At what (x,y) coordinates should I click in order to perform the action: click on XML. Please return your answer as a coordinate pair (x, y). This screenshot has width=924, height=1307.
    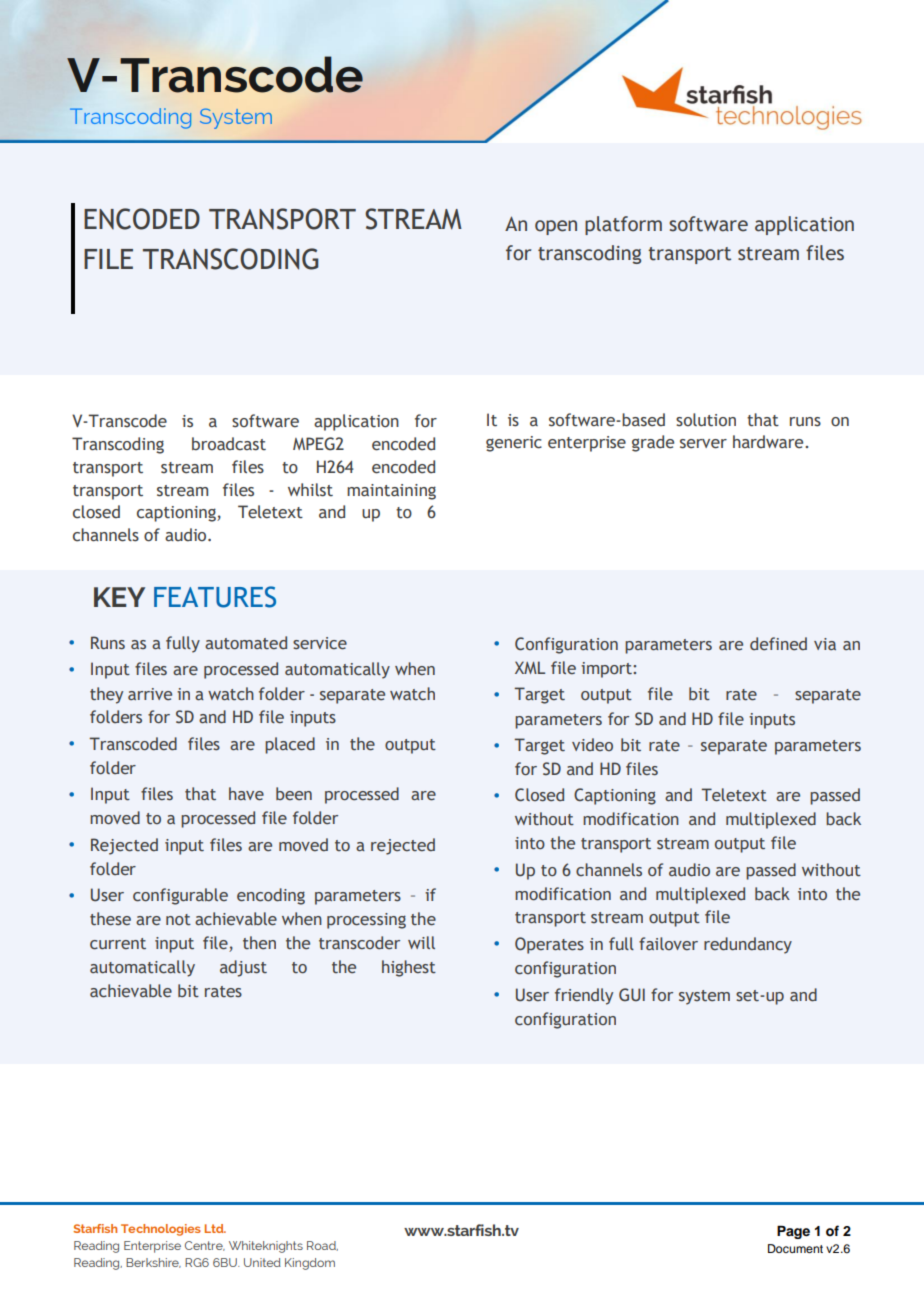
    Looking at the image, I should click on (530, 667).
